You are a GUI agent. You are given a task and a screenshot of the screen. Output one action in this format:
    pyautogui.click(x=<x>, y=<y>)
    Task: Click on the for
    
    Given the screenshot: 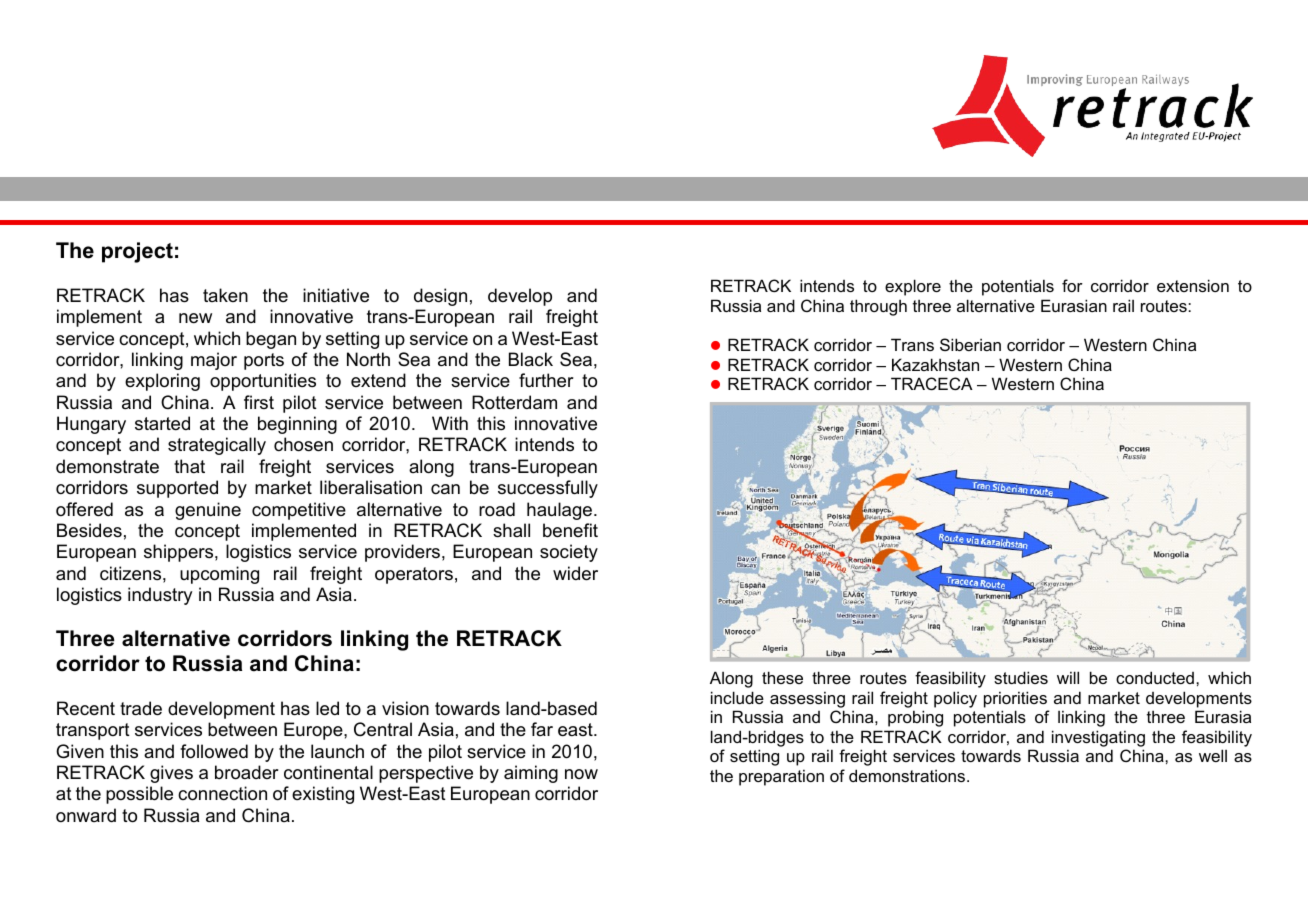 What is the action you would take?
    pyautogui.click(x=1072, y=285)
